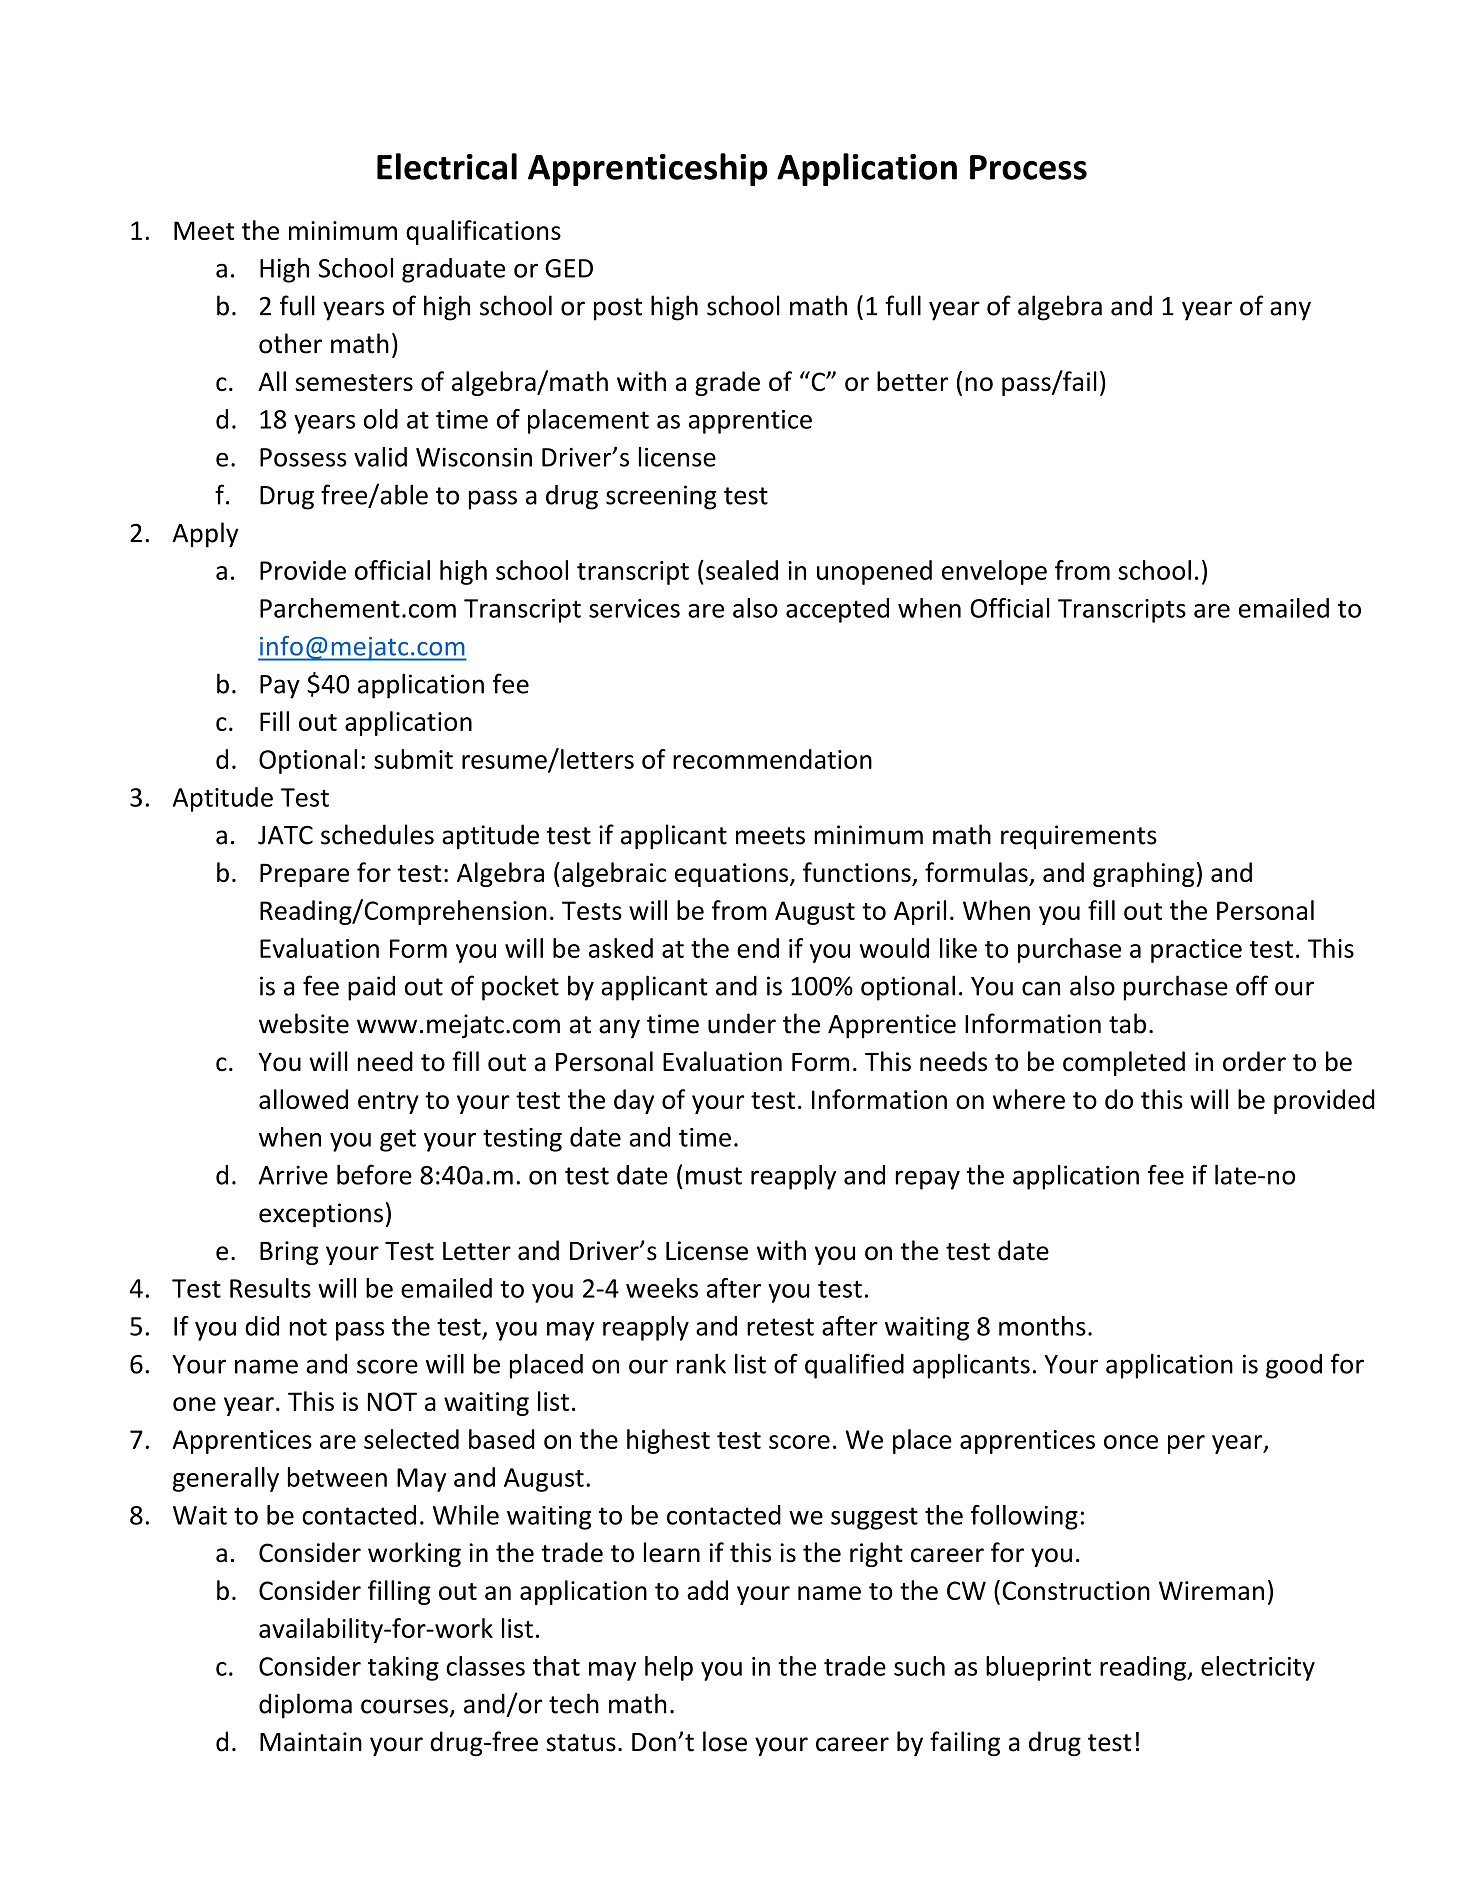 This screenshot has height=1893, width=1463. Describe the element at coordinates (305, 1706) in the screenshot. I see `diploma` at that location.
